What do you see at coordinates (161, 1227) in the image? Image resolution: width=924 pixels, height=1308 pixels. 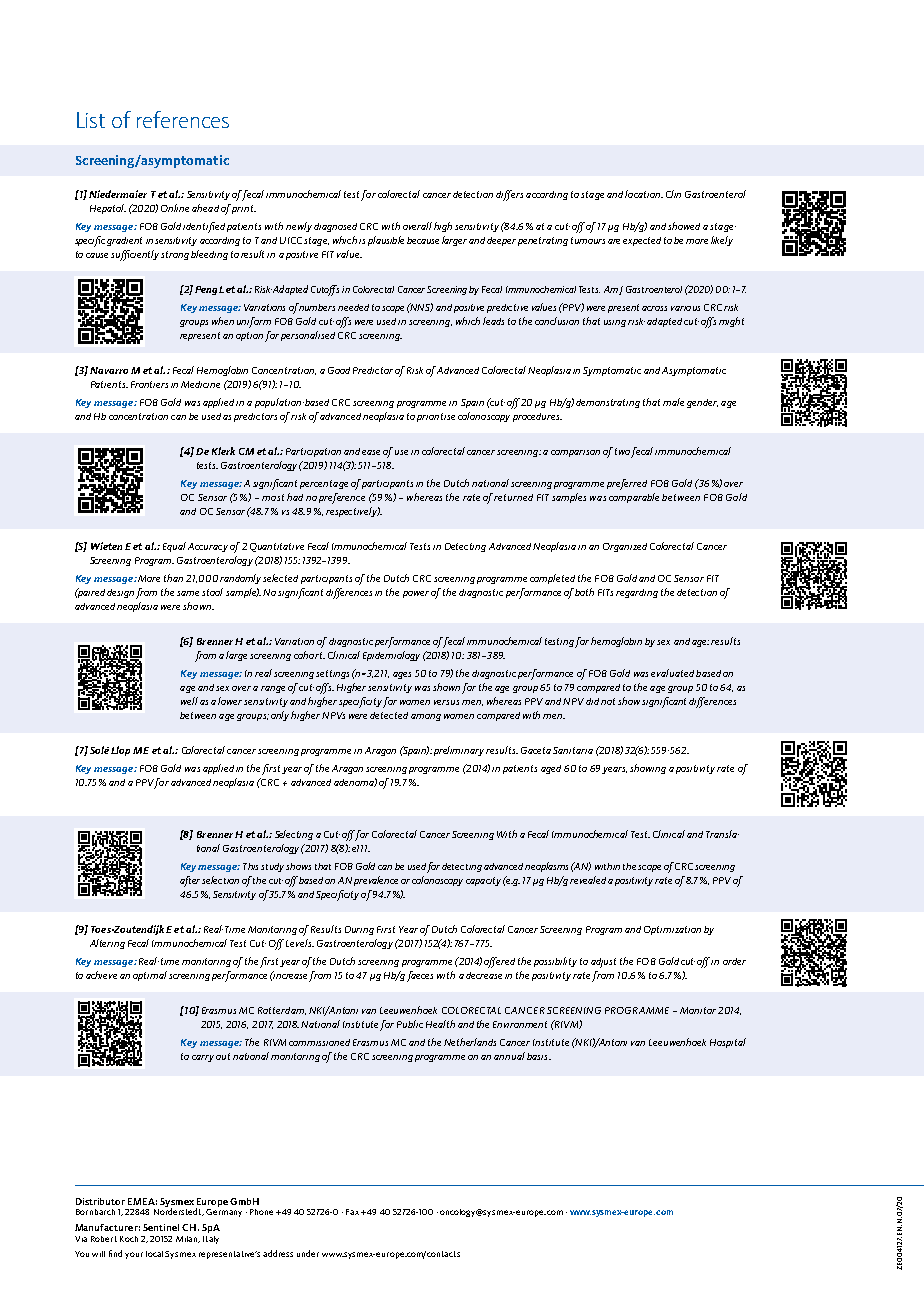 I see `Sentinel` at bounding box center [161, 1227].
